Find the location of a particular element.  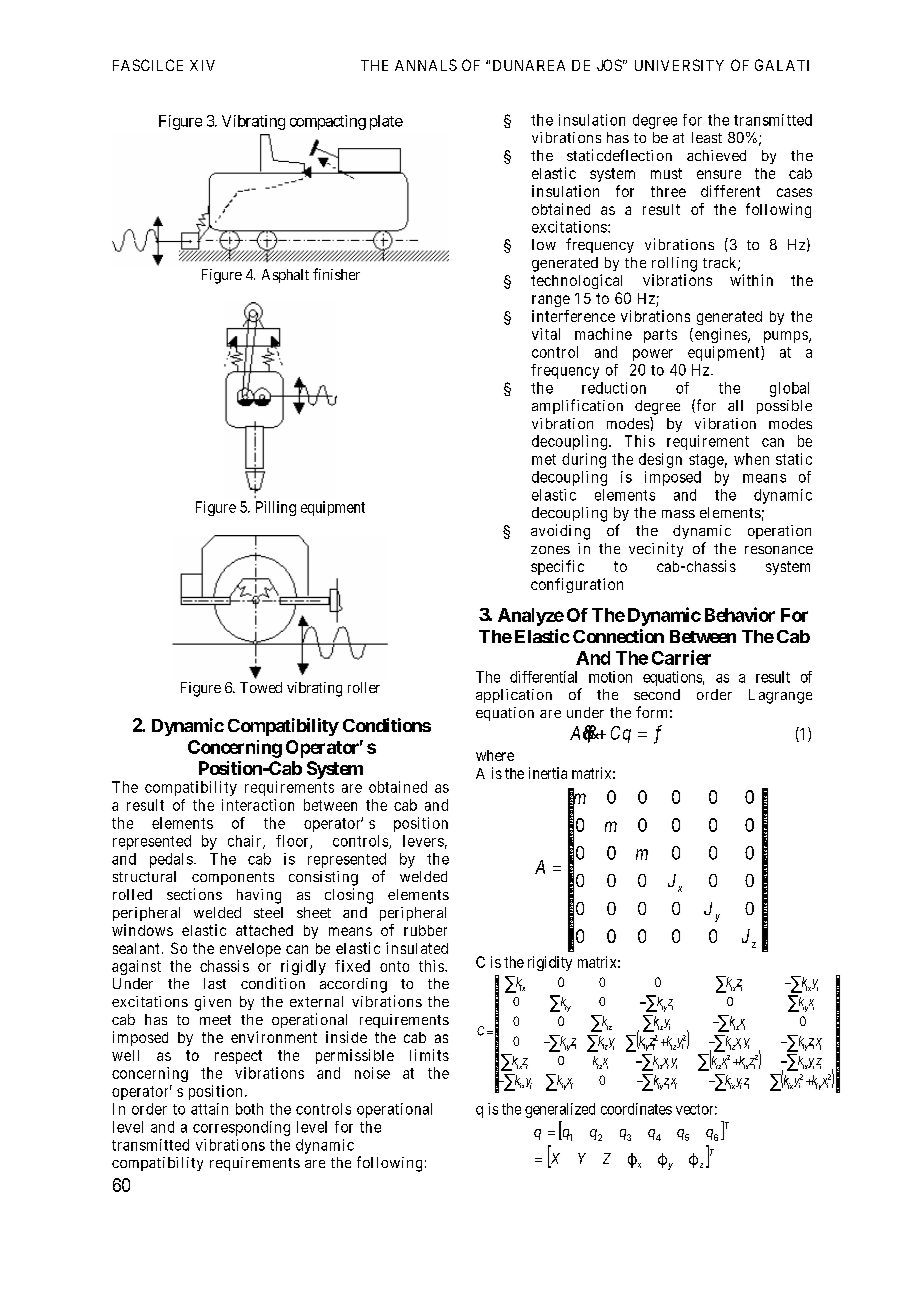

XIV is located at coordinates (202, 65).
